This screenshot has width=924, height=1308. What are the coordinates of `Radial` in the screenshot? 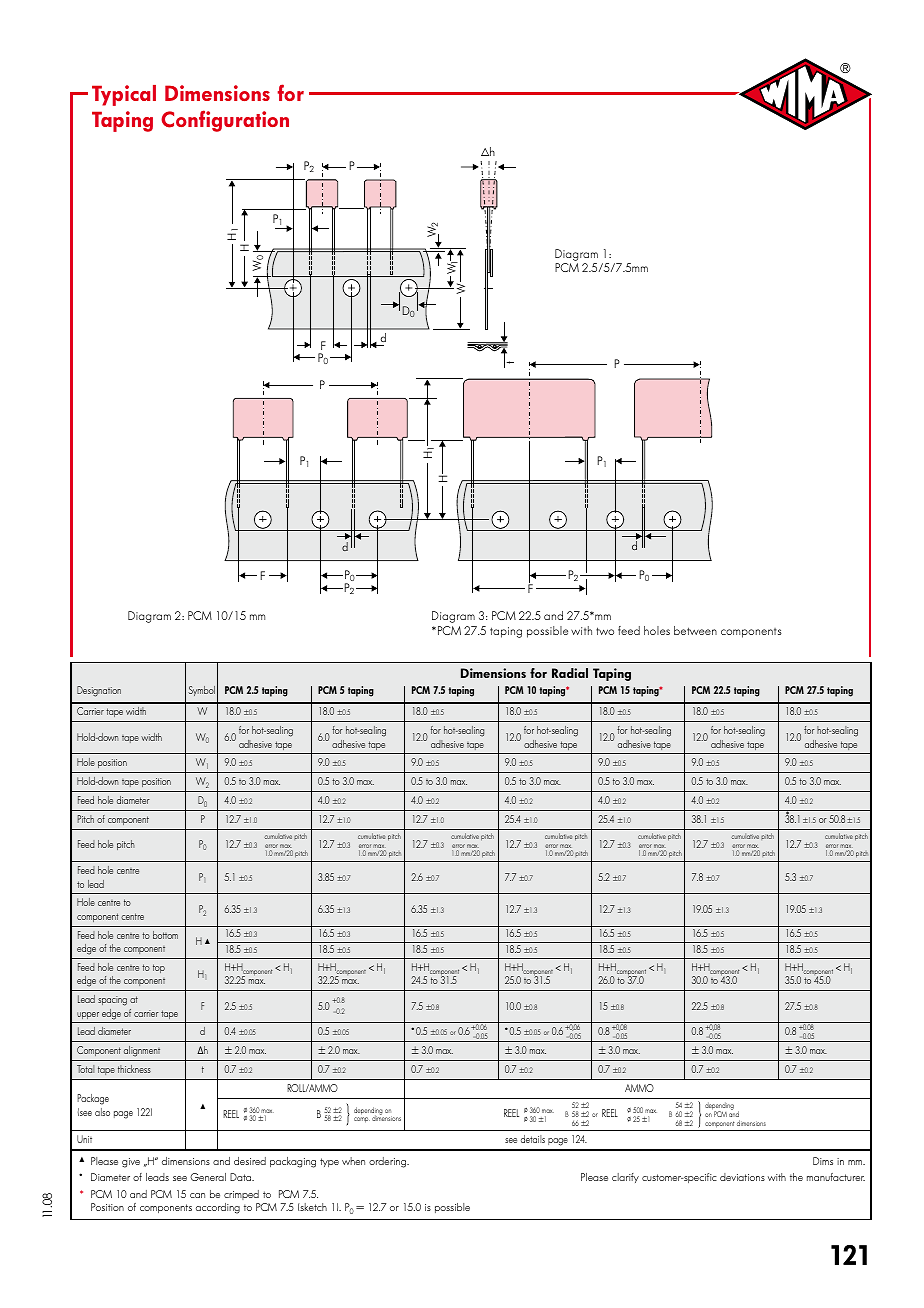 It's located at (570, 673).
